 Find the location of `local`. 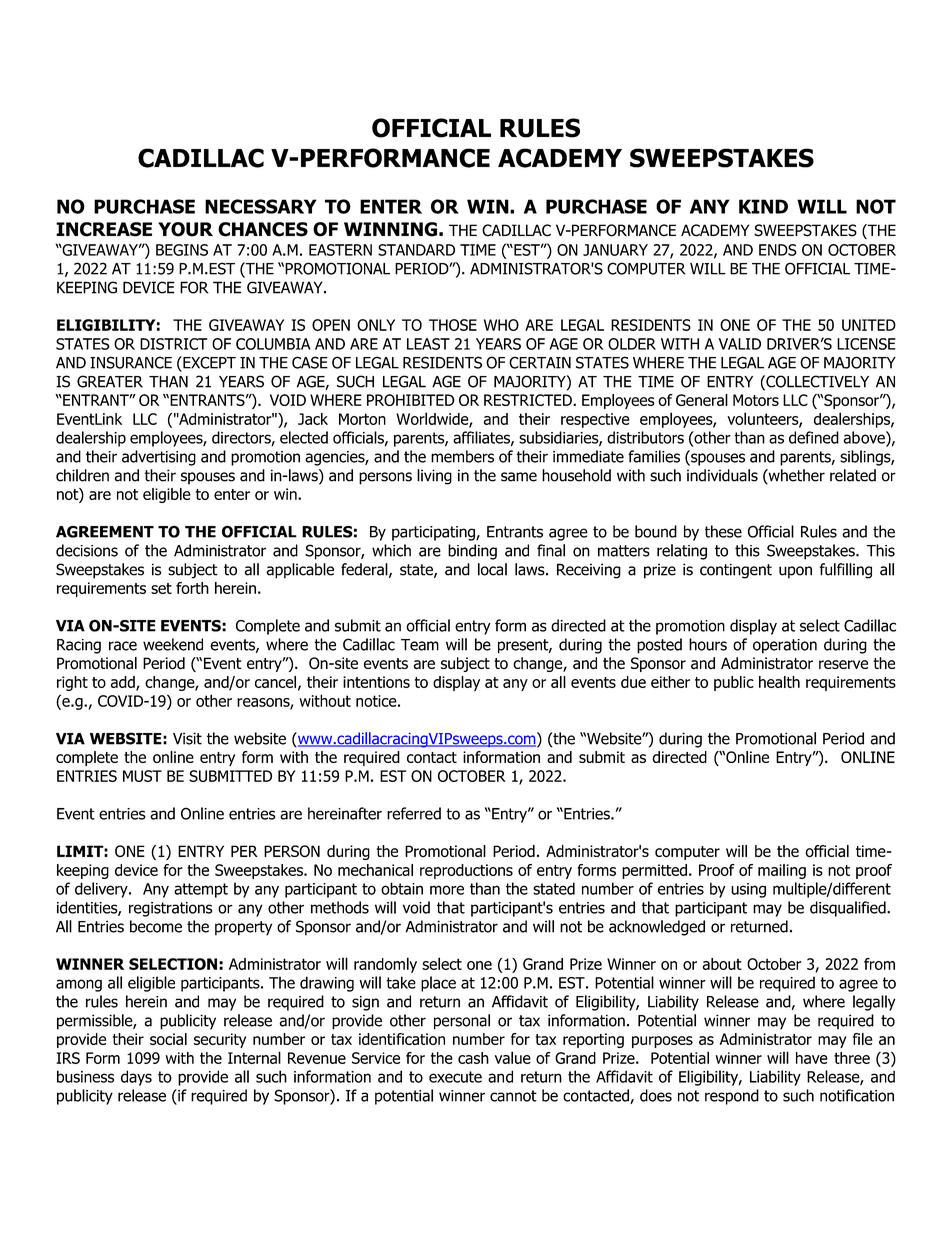

local is located at coordinates (492, 569).
